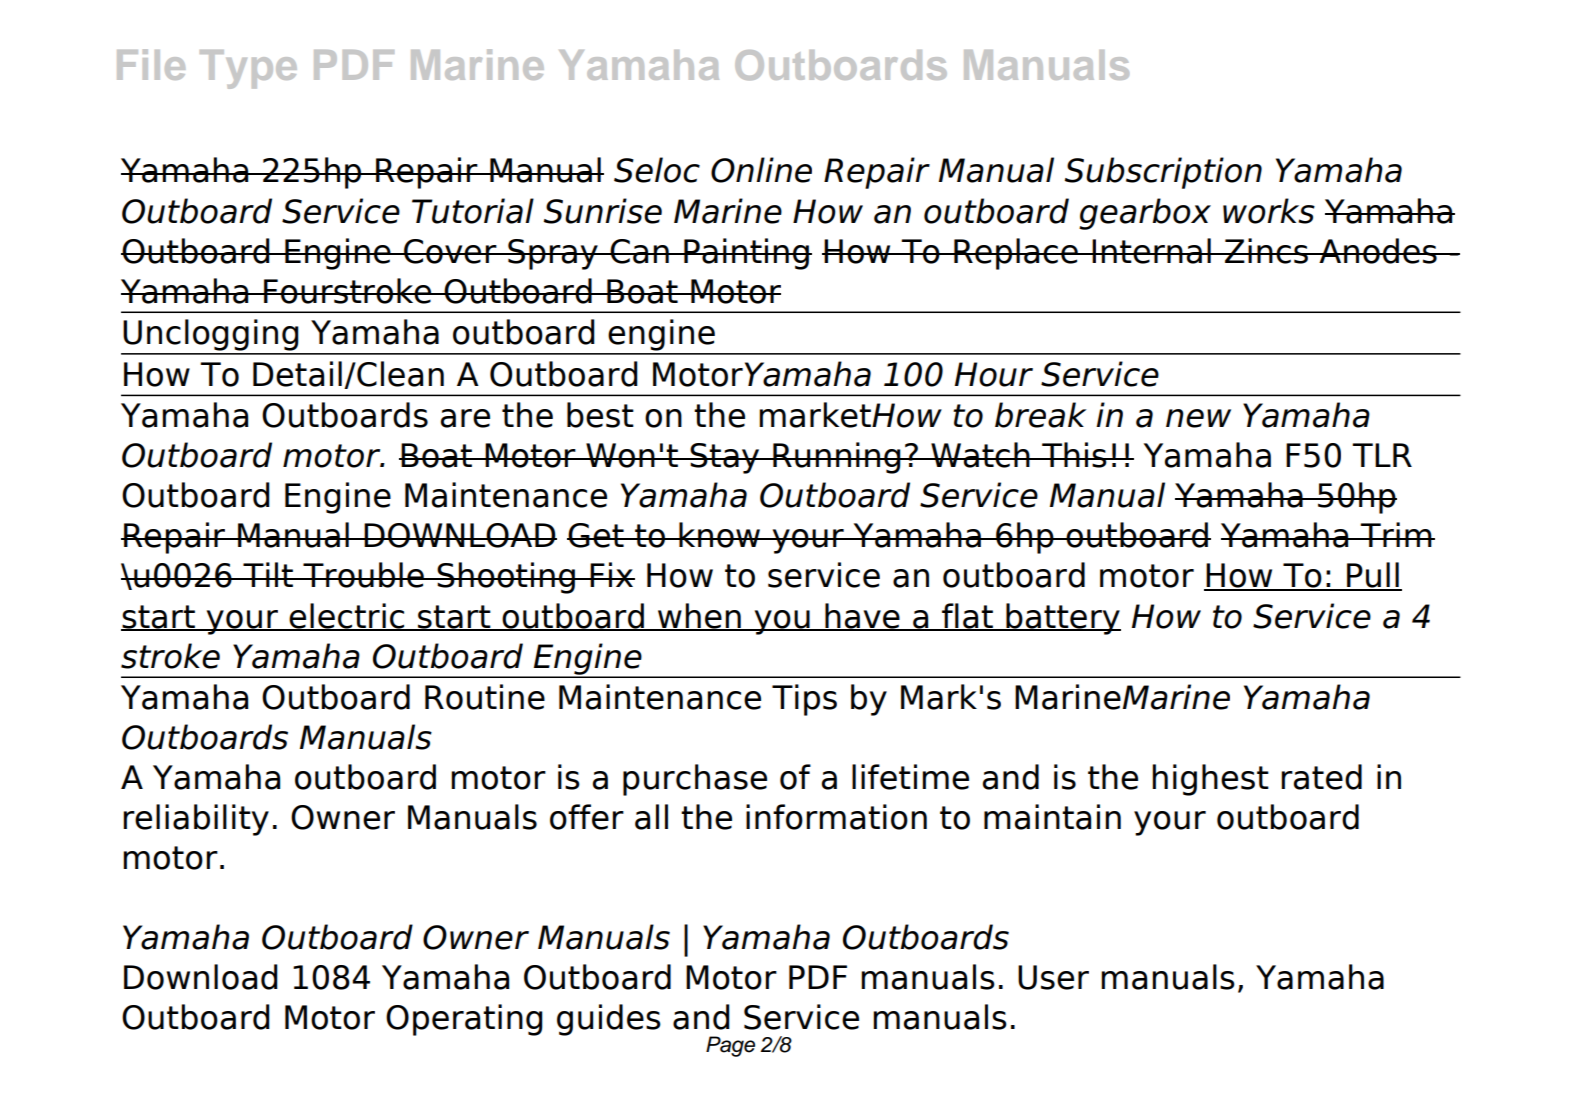 Image resolution: width=1589 pixels, height=1120 pixels. I want to click on purchase, so click(695, 780).
